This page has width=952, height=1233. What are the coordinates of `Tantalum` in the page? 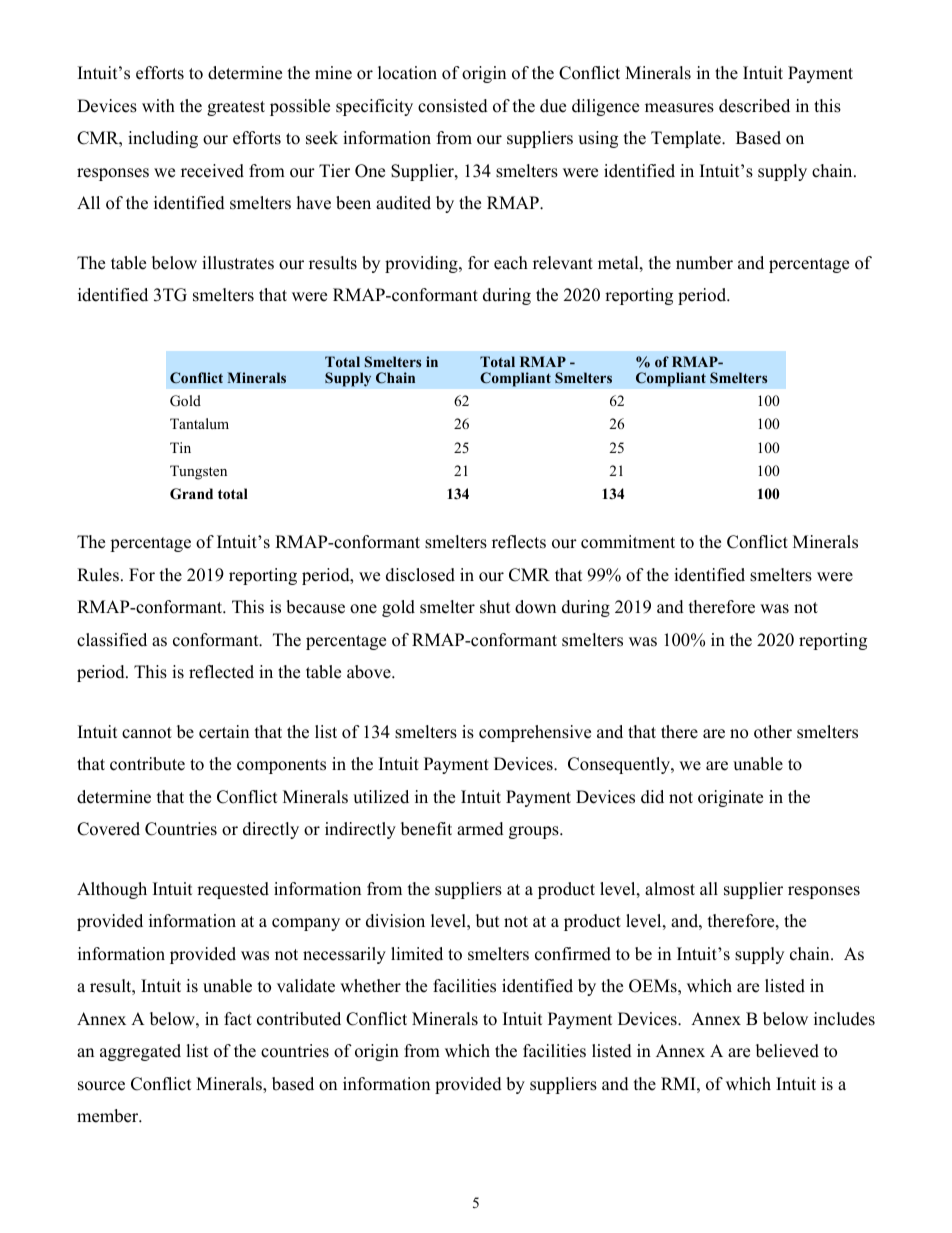 It's located at (199, 423).
